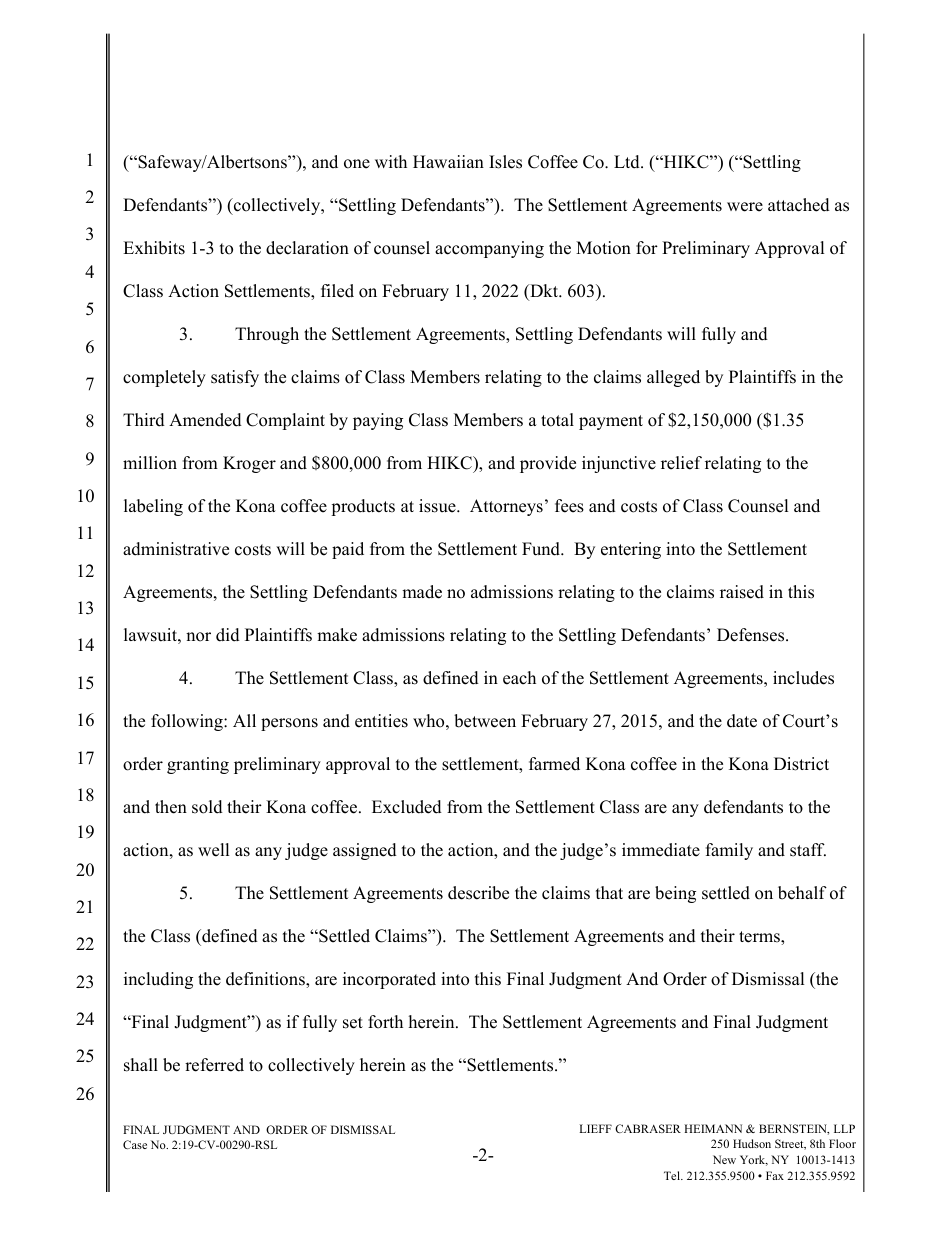 This document has width=952, height=1233. Describe the element at coordinates (154, 248) in the document. I see `Exhibits` at that location.
